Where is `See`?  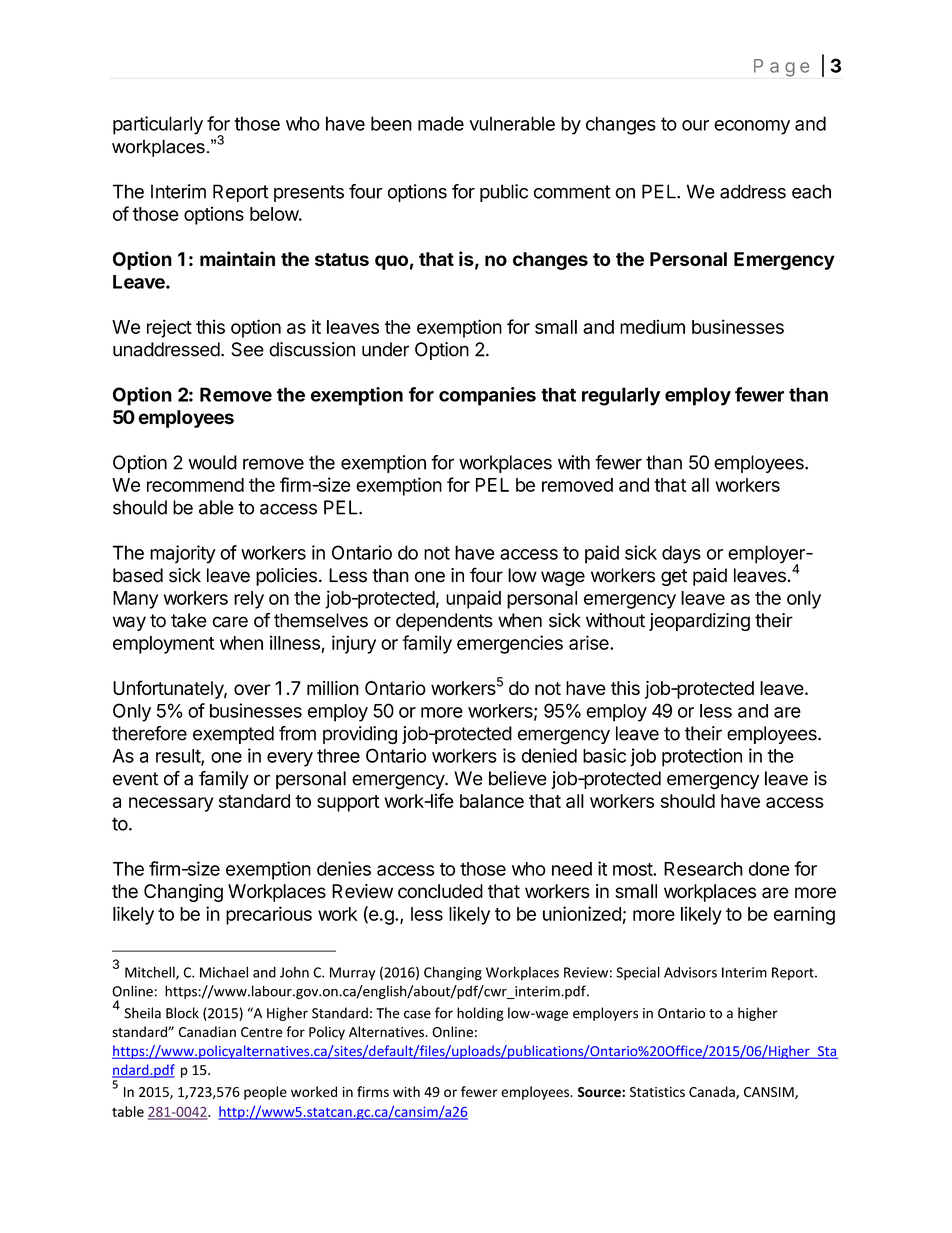
See is located at coordinates (247, 349).
